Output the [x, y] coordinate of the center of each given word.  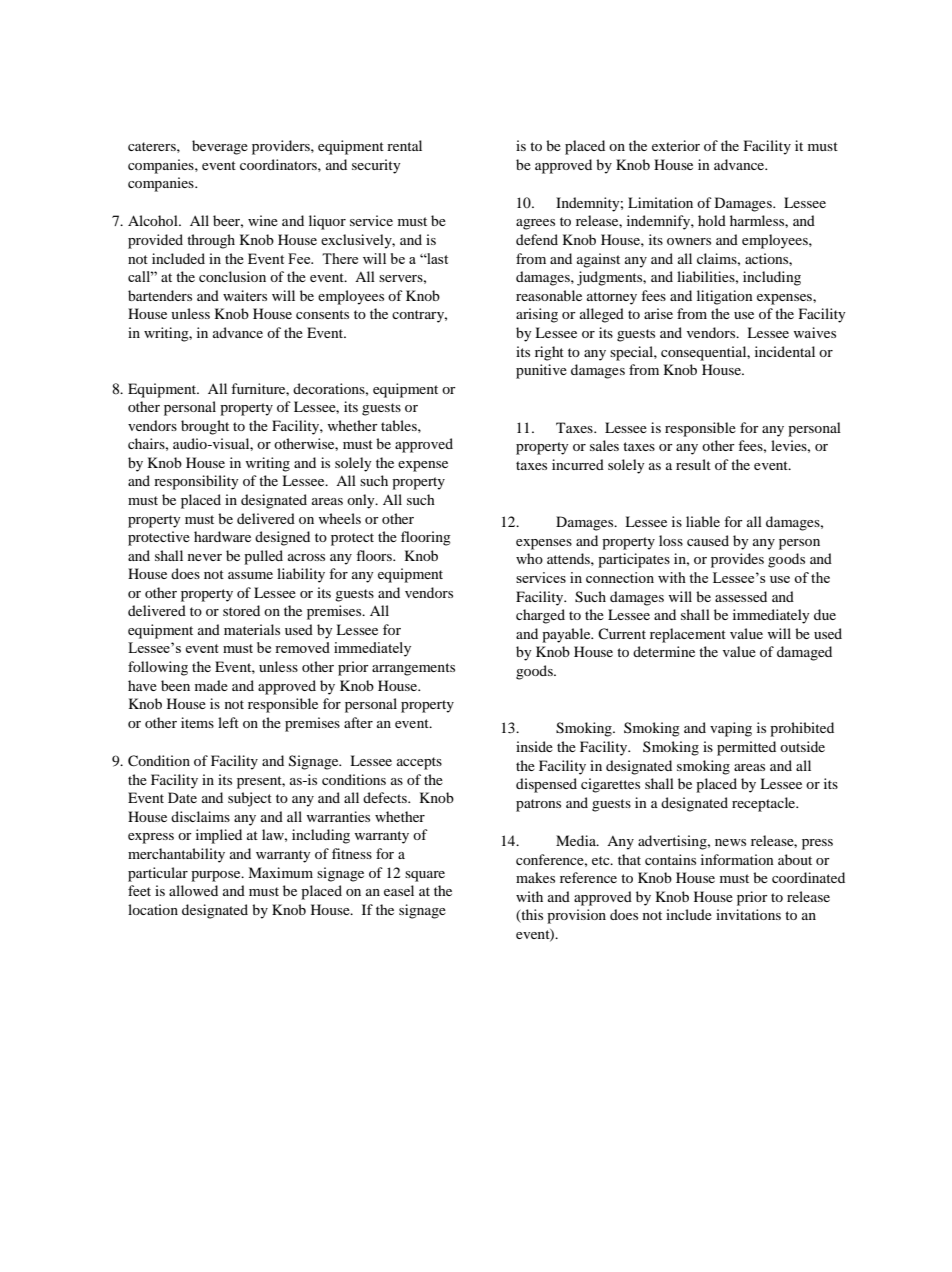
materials [252, 629]
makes [535, 877]
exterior [676, 145]
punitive [541, 371]
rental [404, 145]
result [693, 464]
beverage [220, 147]
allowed [193, 890]
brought [205, 427]
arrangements [413, 669]
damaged [804, 653]
